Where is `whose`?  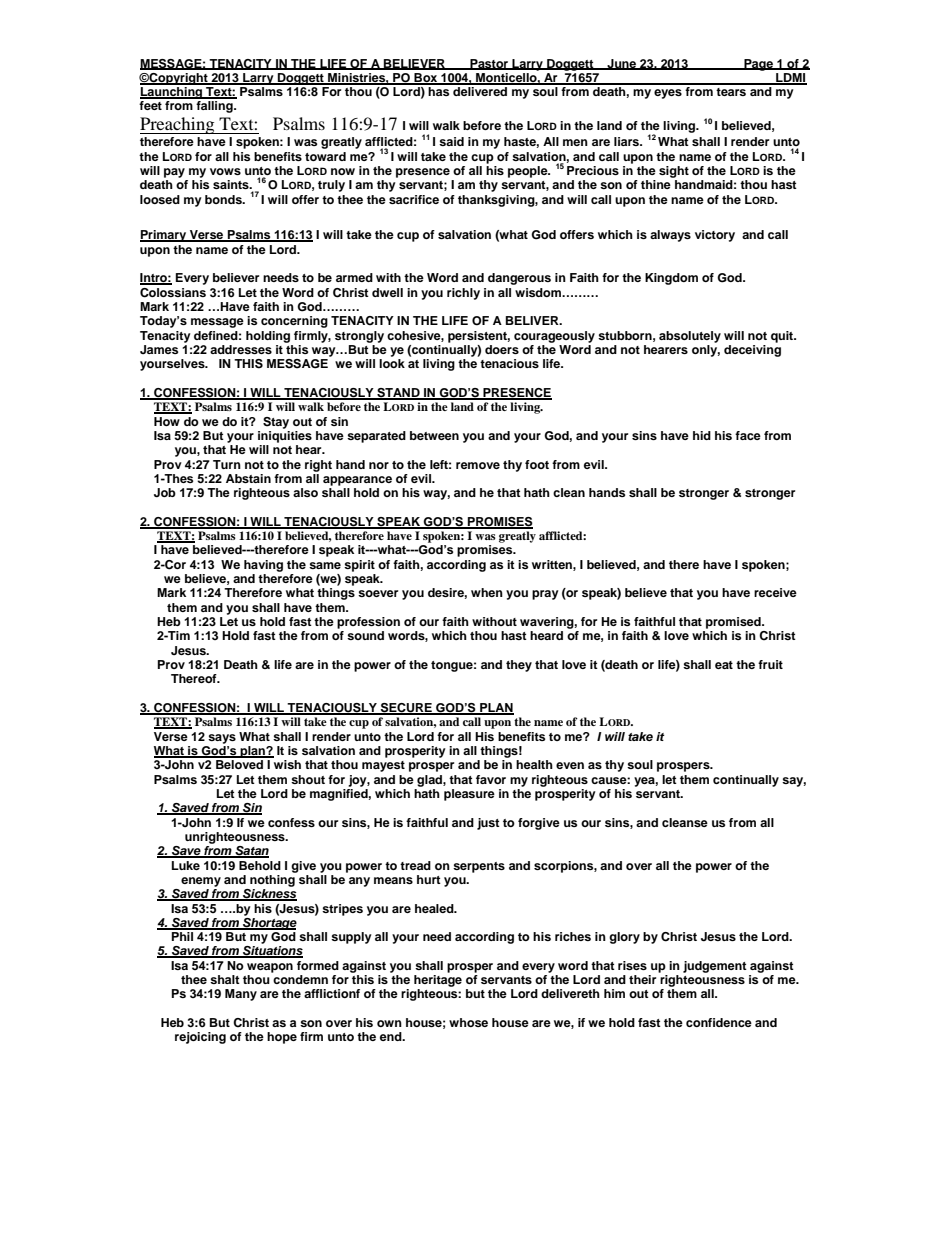
whose is located at coordinates (468, 1022).
